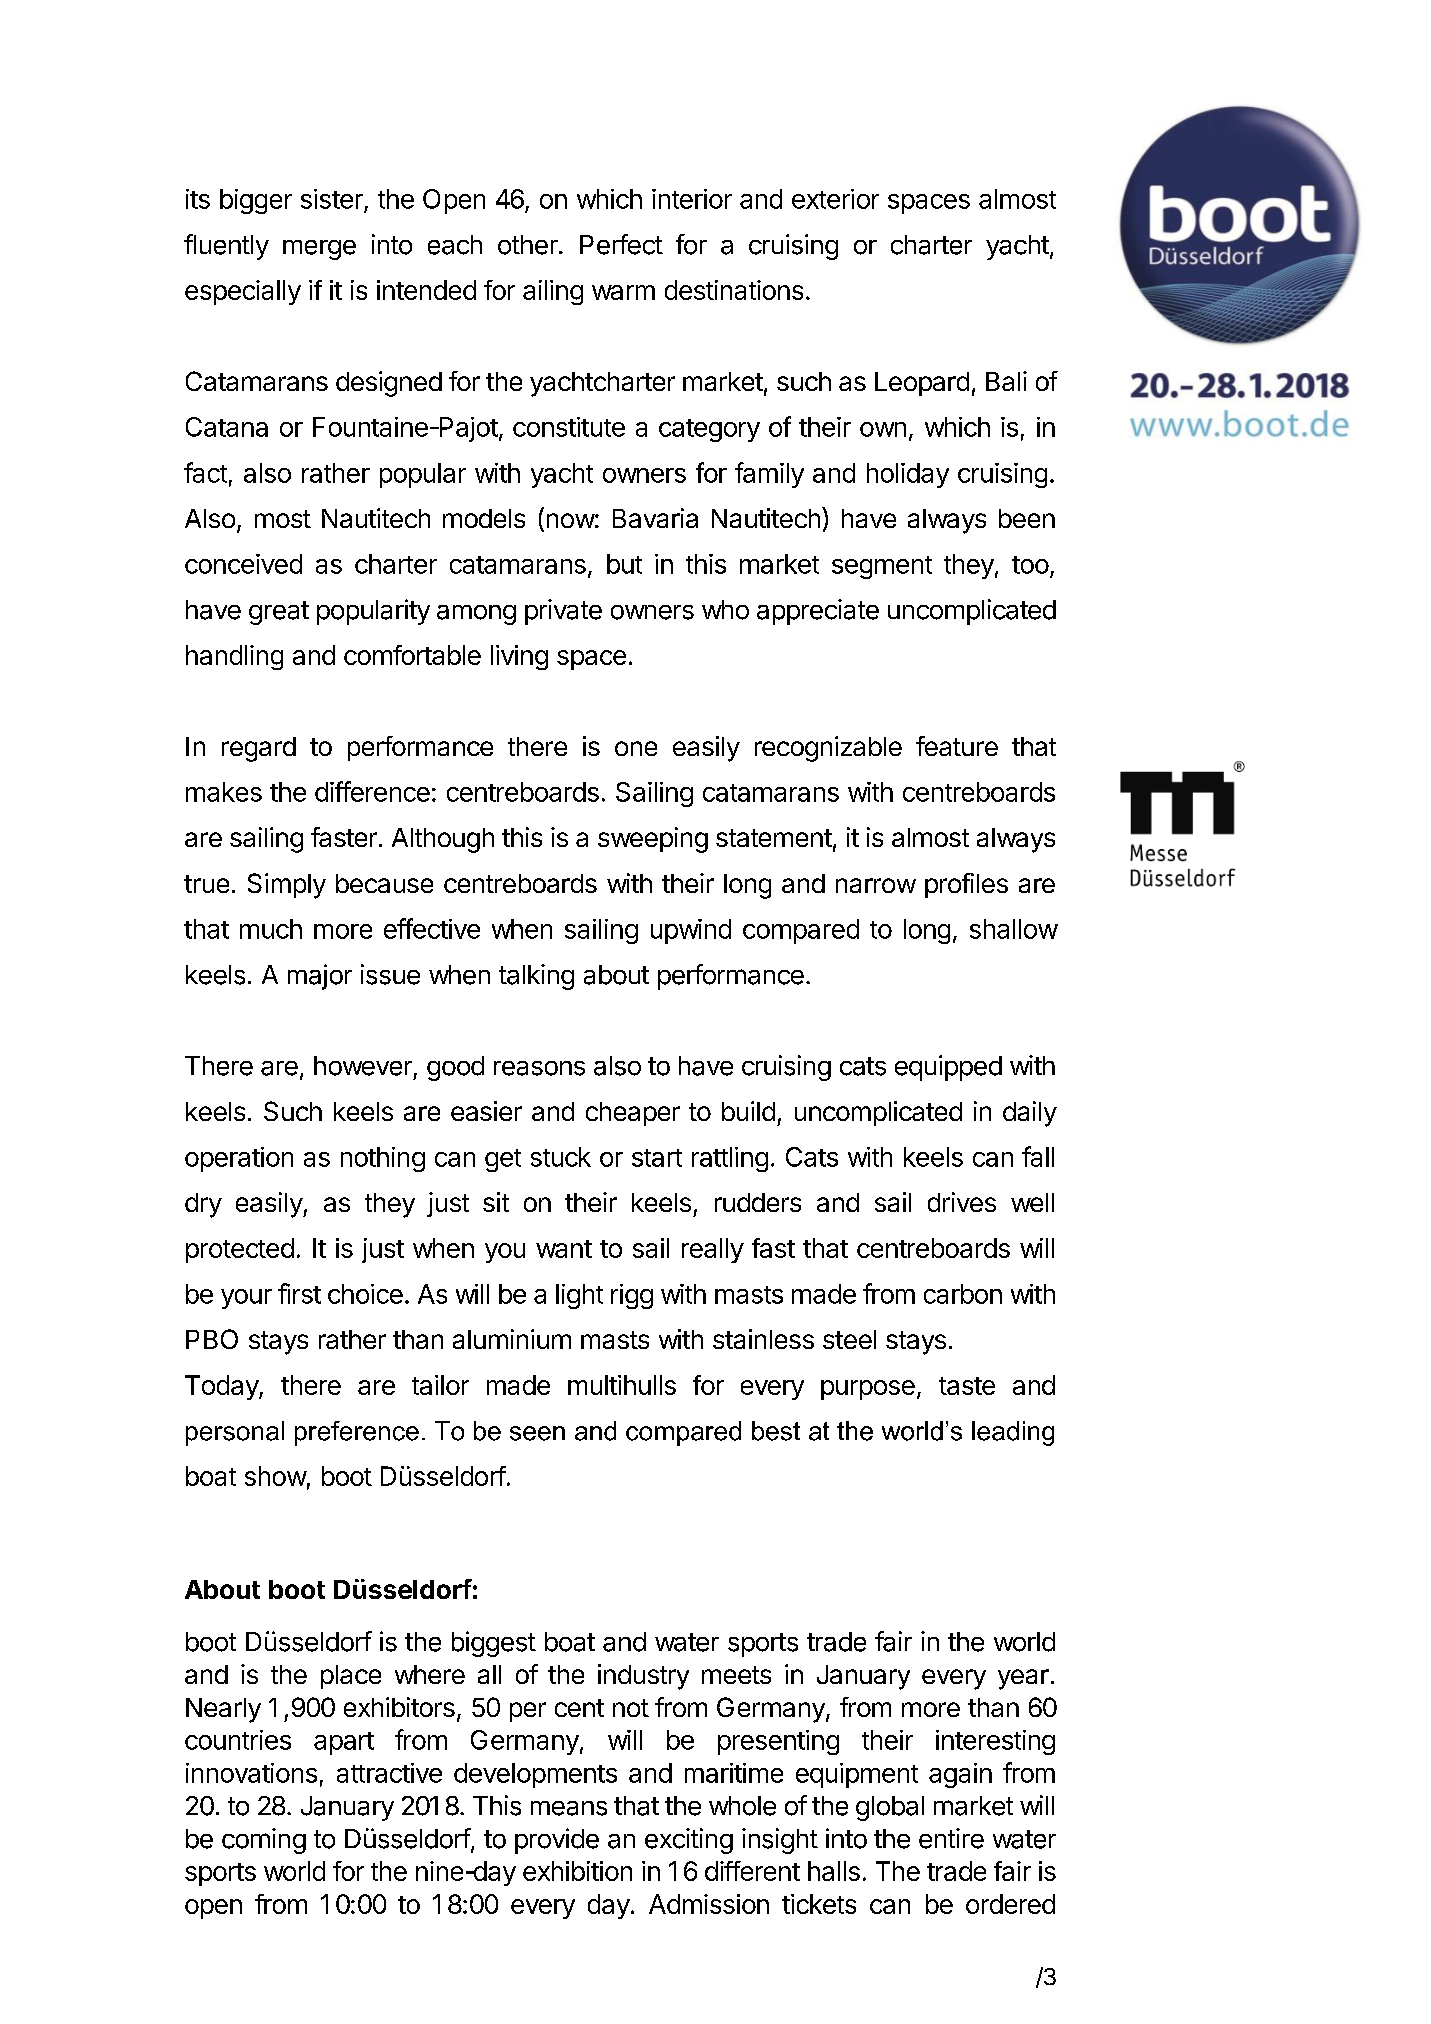 Image resolution: width=1431 pixels, height=2024 pixels. What do you see at coordinates (1013, 1433) in the document?
I see `leading` at bounding box center [1013, 1433].
